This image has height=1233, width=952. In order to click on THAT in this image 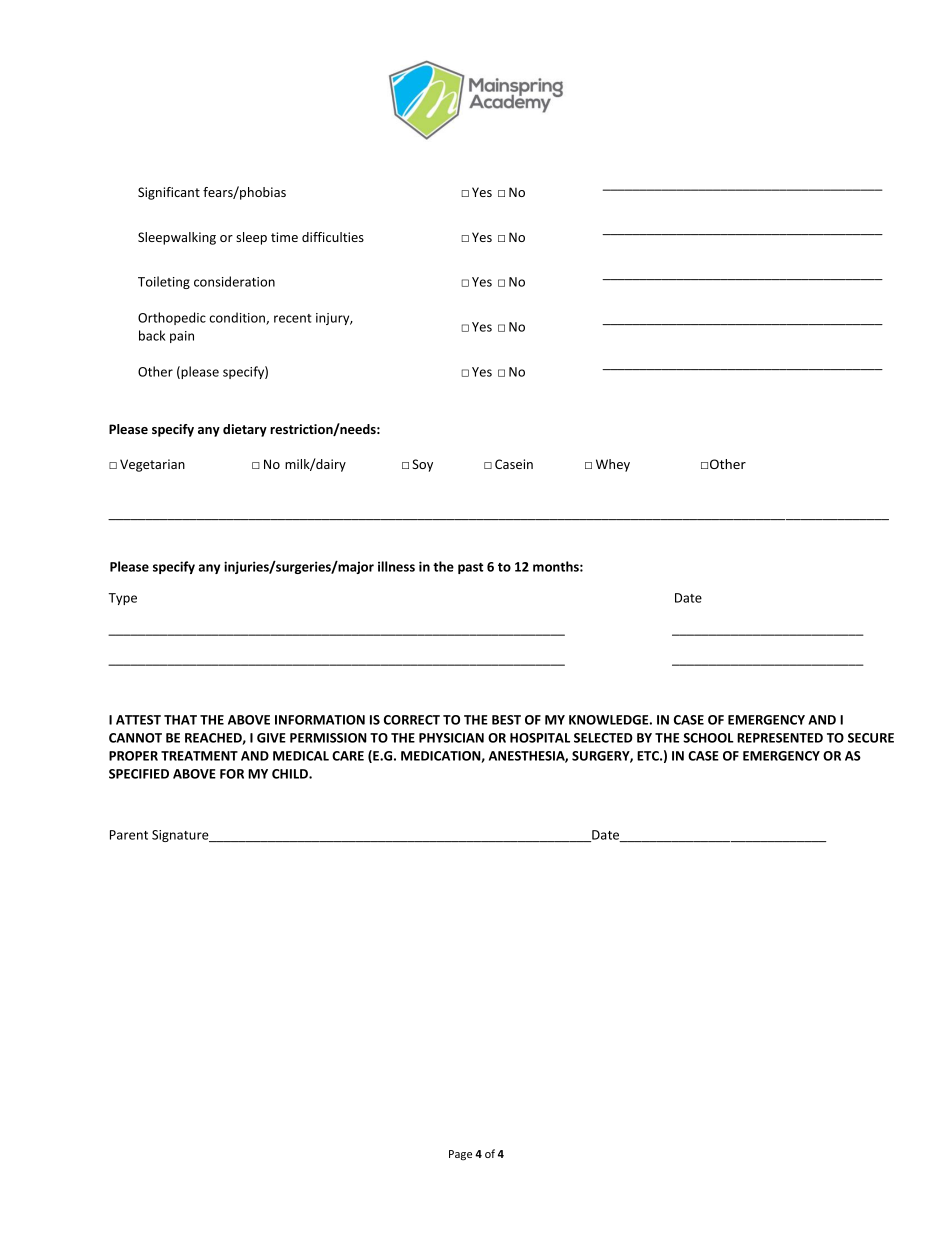, I will do `click(180, 720)`.
